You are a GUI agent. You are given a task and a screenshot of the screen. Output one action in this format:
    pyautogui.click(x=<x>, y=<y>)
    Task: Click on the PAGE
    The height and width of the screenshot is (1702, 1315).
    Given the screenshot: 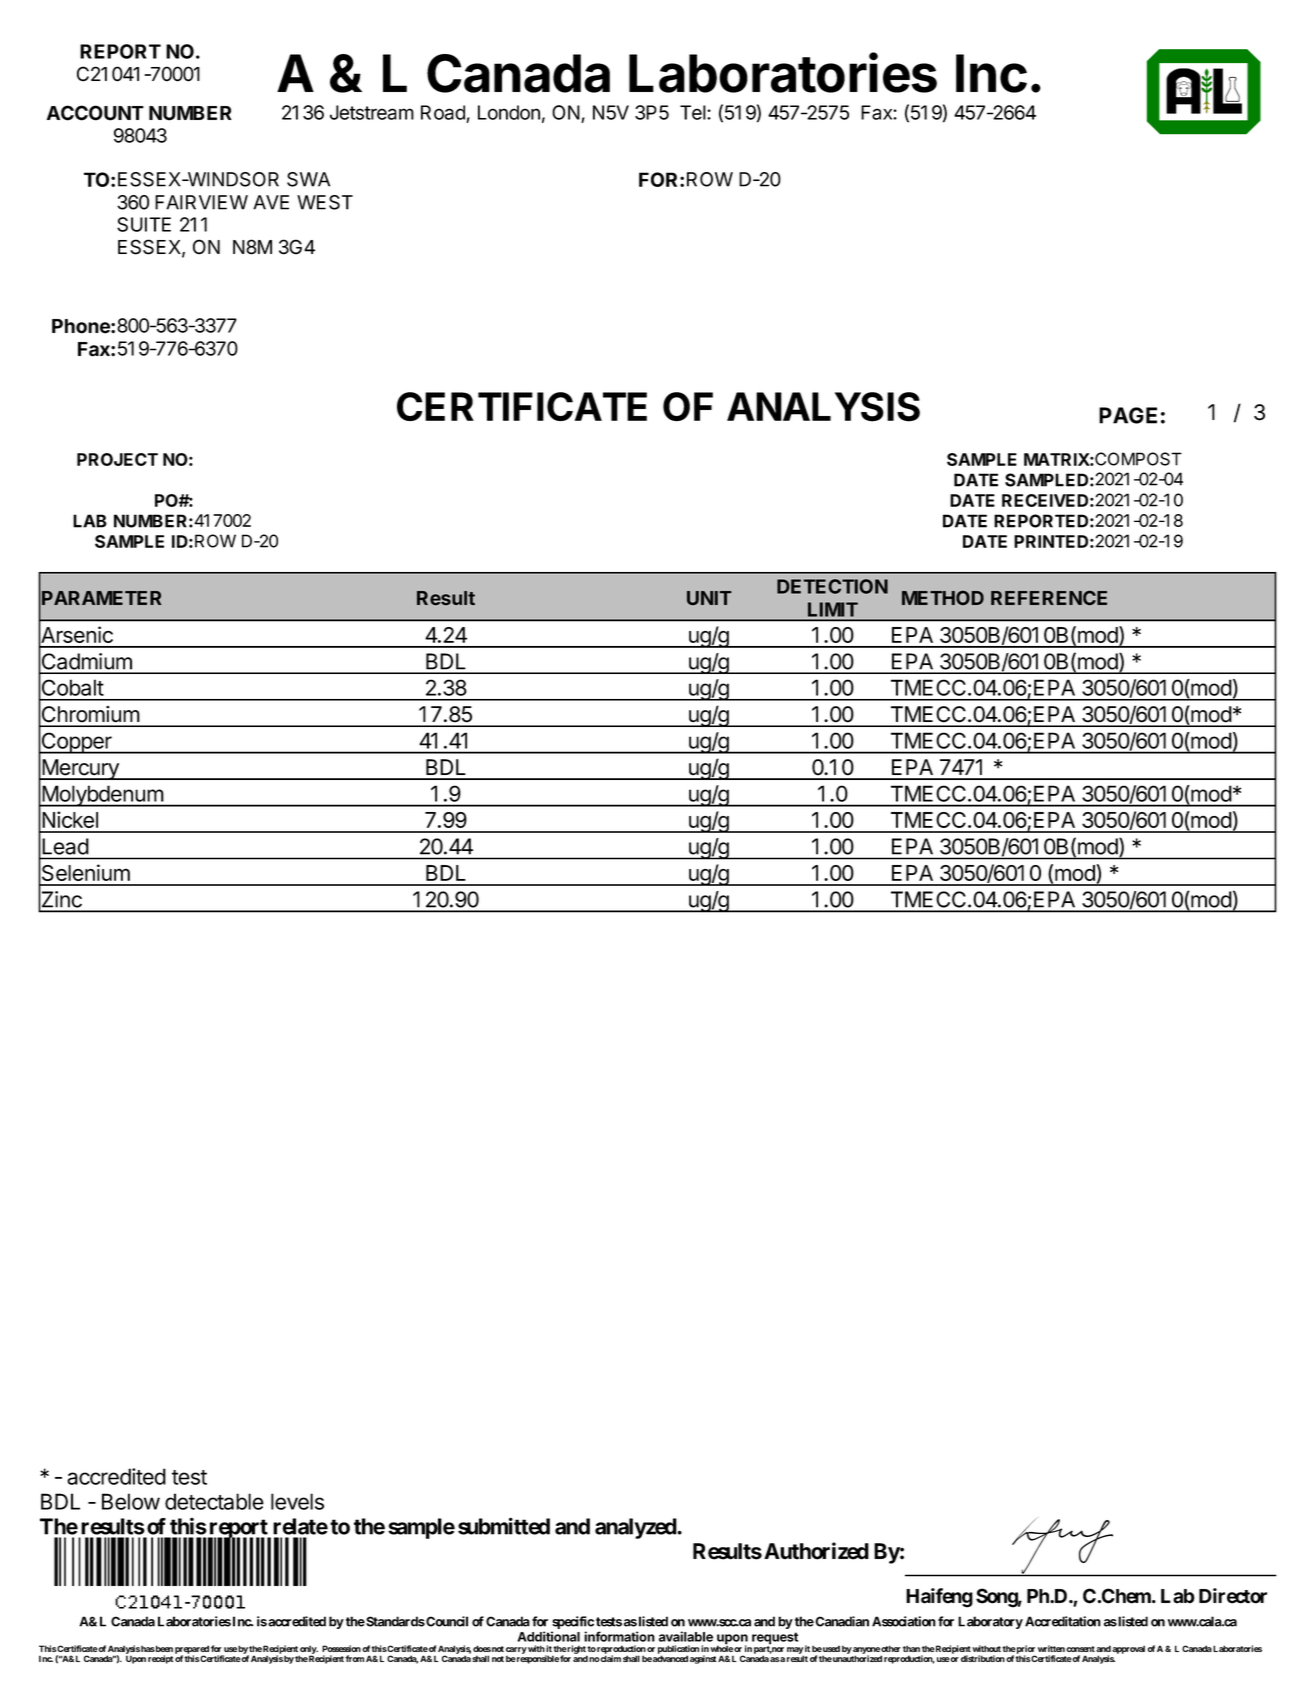 What is the action you would take?
    pyautogui.click(x=1128, y=415)
